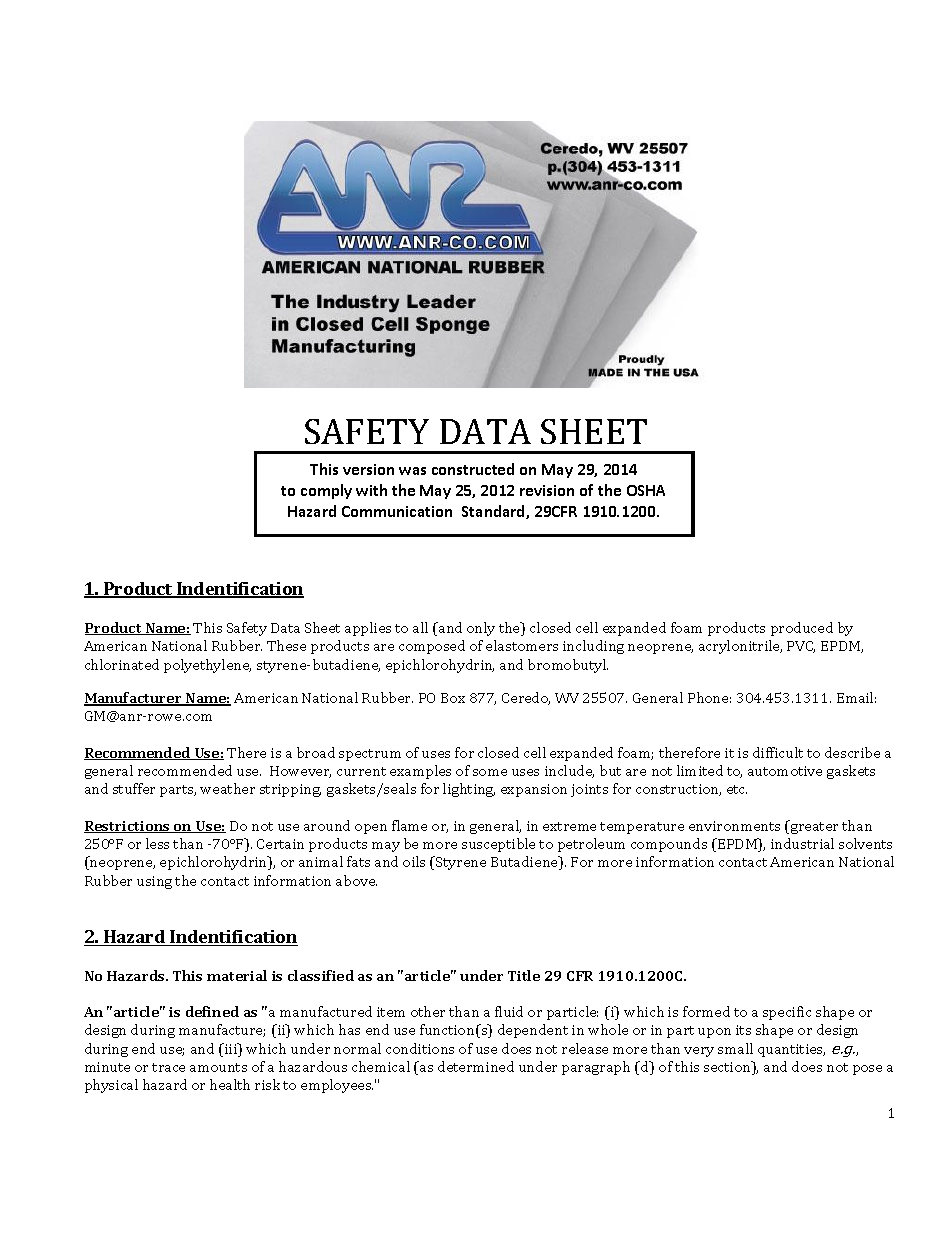 The height and width of the screenshot is (1233, 952). I want to click on some, so click(490, 772).
